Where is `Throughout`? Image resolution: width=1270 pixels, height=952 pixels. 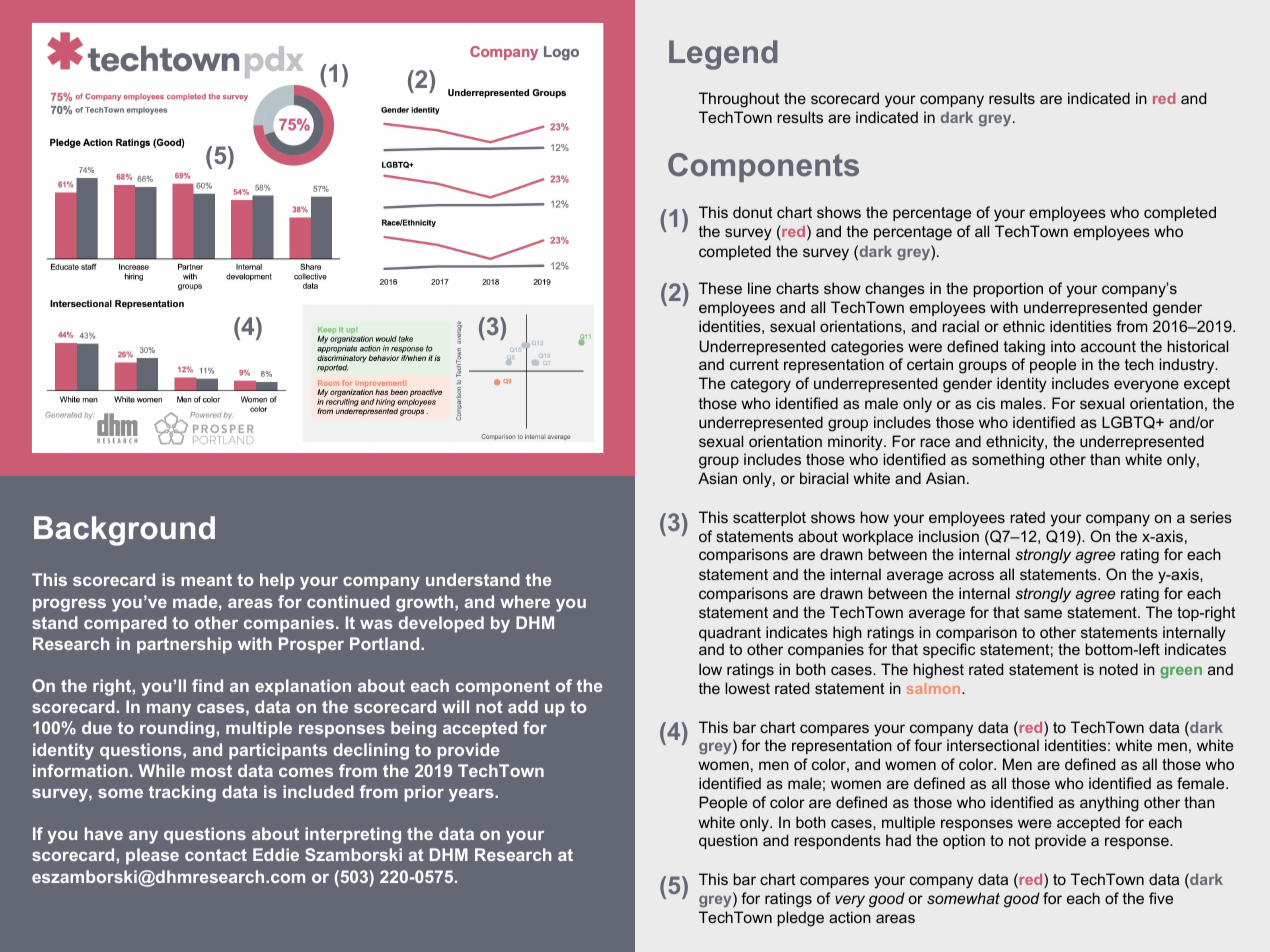 Throughout is located at coordinates (739, 100).
